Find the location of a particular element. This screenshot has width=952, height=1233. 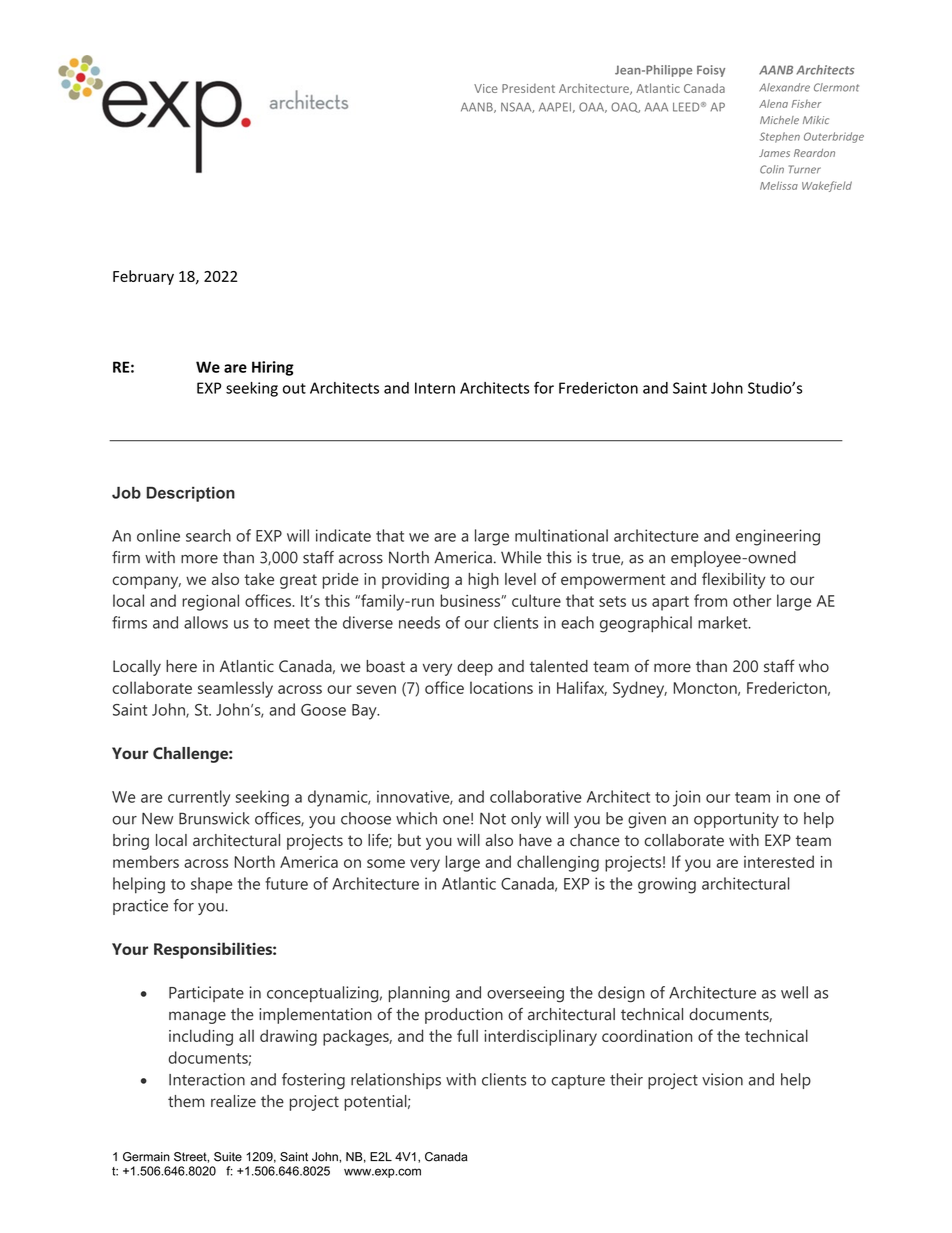

vision is located at coordinates (722, 1079).
